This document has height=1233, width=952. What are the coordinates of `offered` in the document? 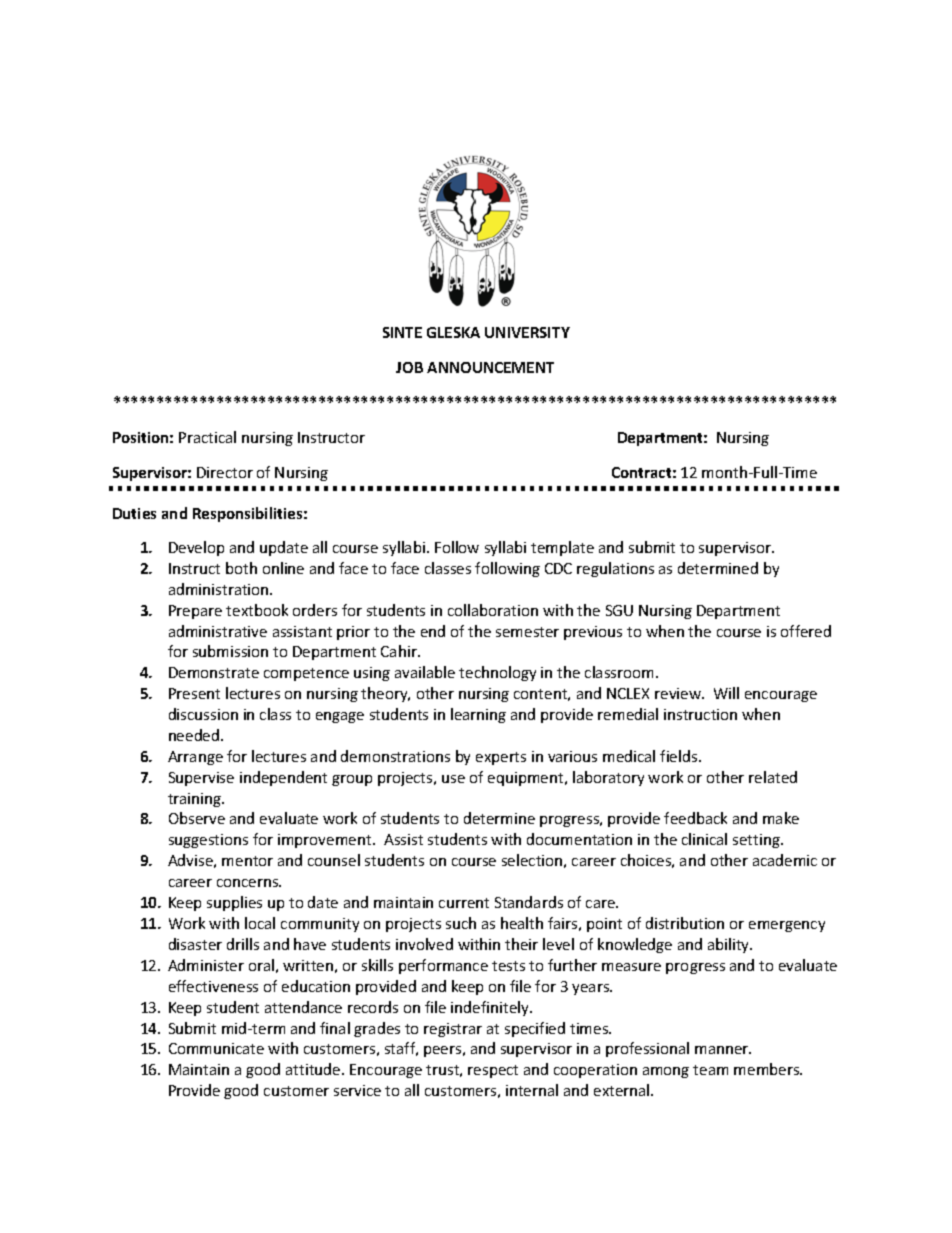 It's located at (806, 631).
